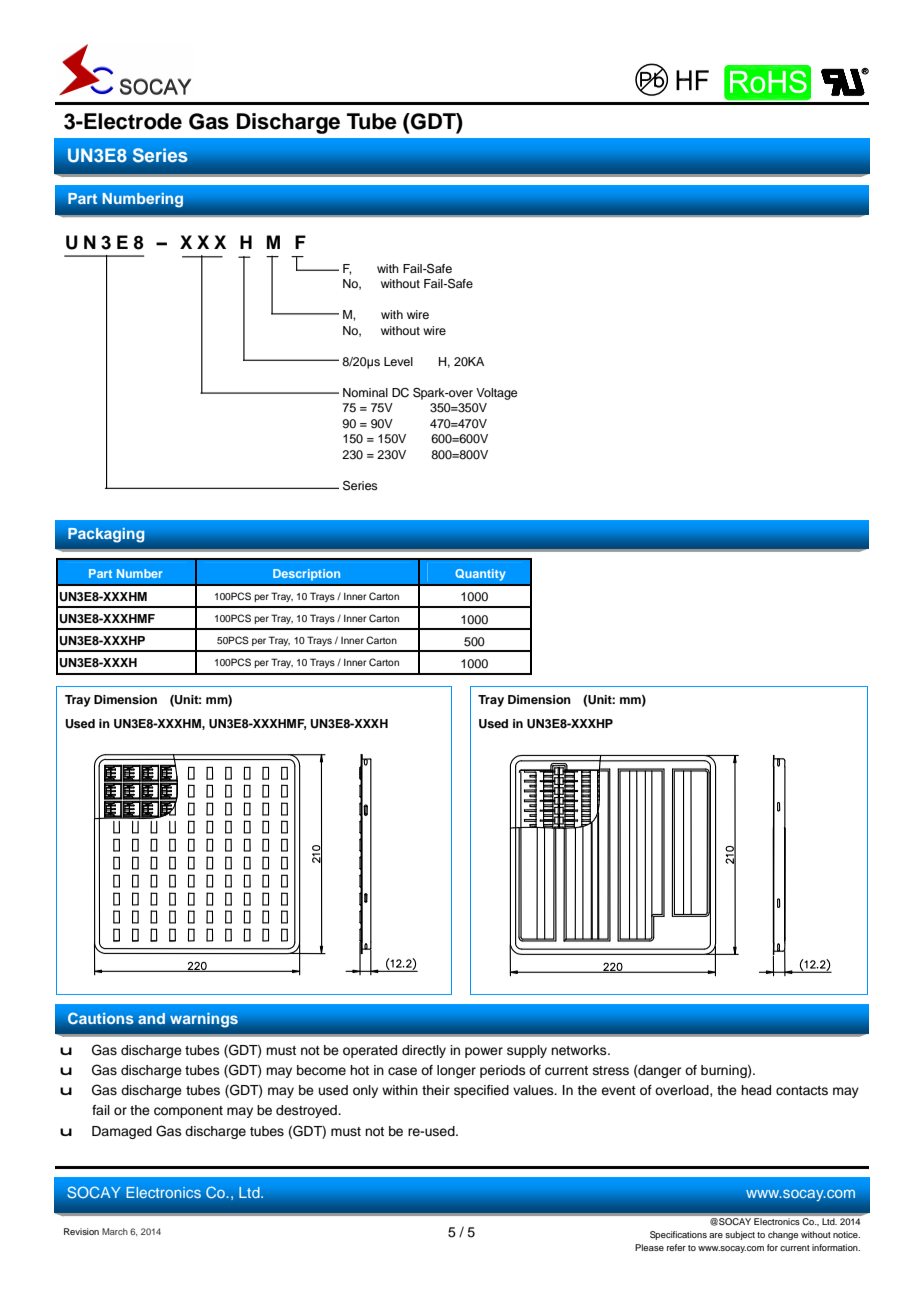 The width and height of the document is (924, 1308). Describe the element at coordinates (480, 575) in the document. I see `Quantity` at that location.
